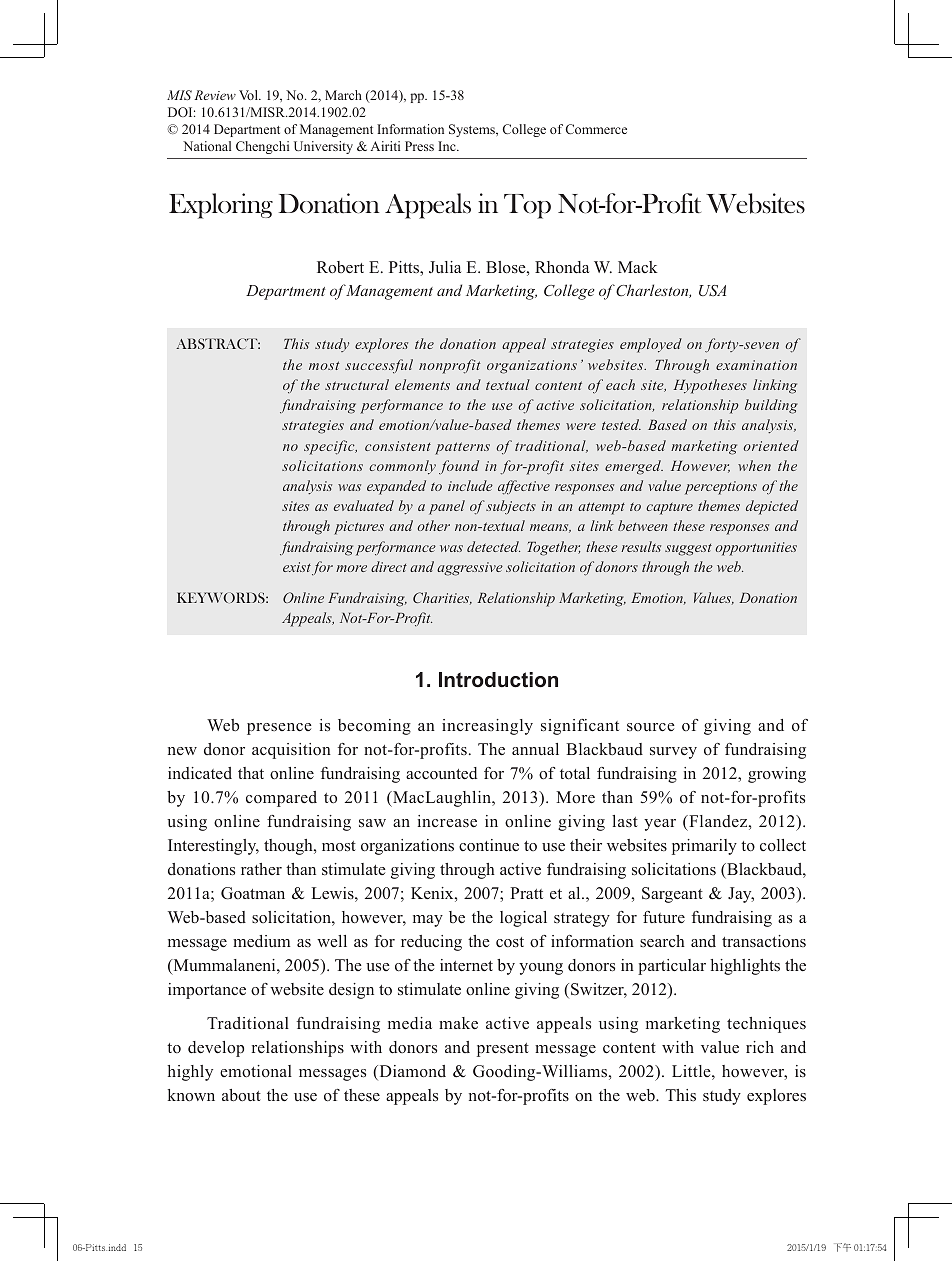 The width and height of the screenshot is (952, 1261). What do you see at coordinates (473, 130) in the screenshot?
I see `Systems` at bounding box center [473, 130].
